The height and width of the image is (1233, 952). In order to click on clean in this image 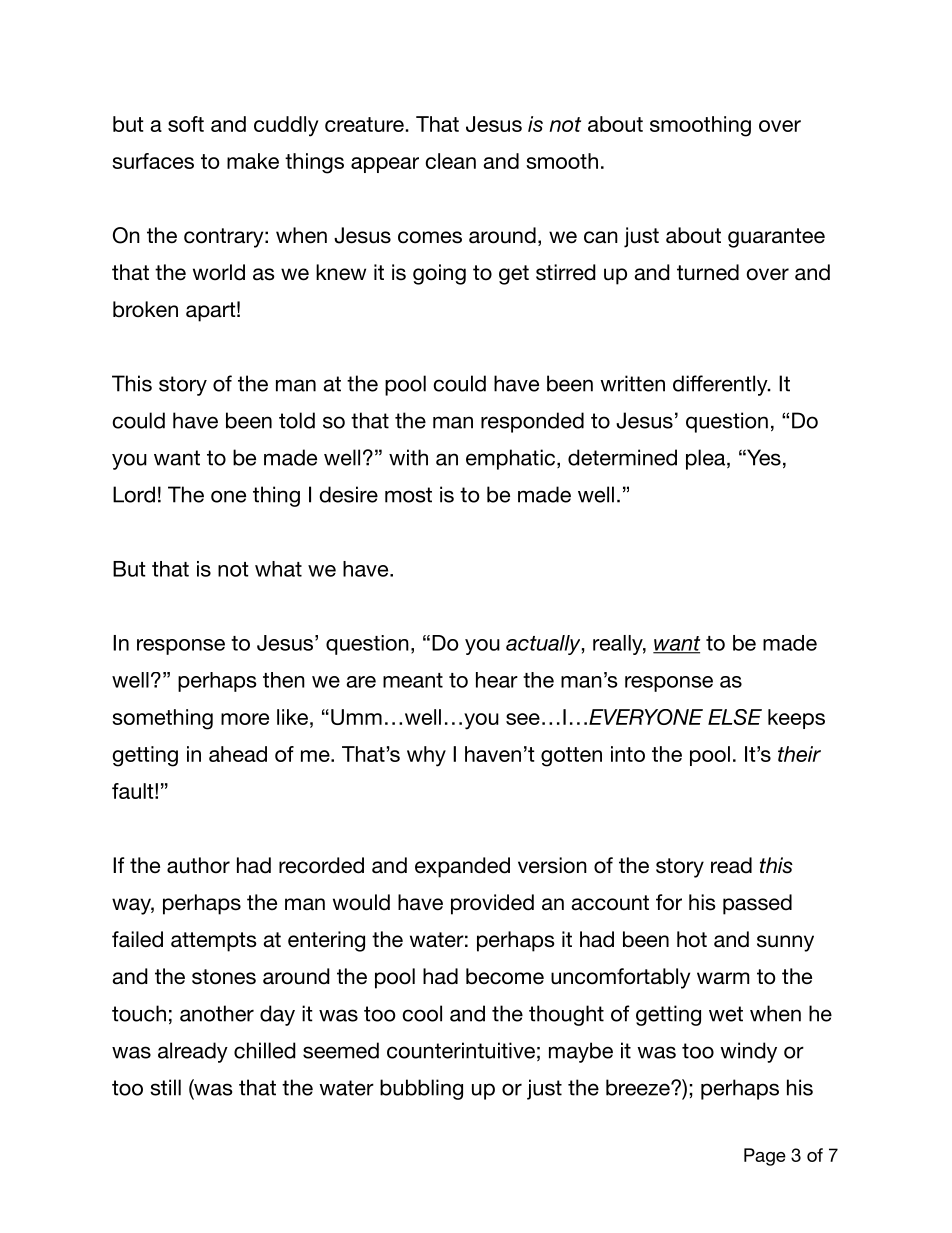, I will do `click(450, 161)`.
